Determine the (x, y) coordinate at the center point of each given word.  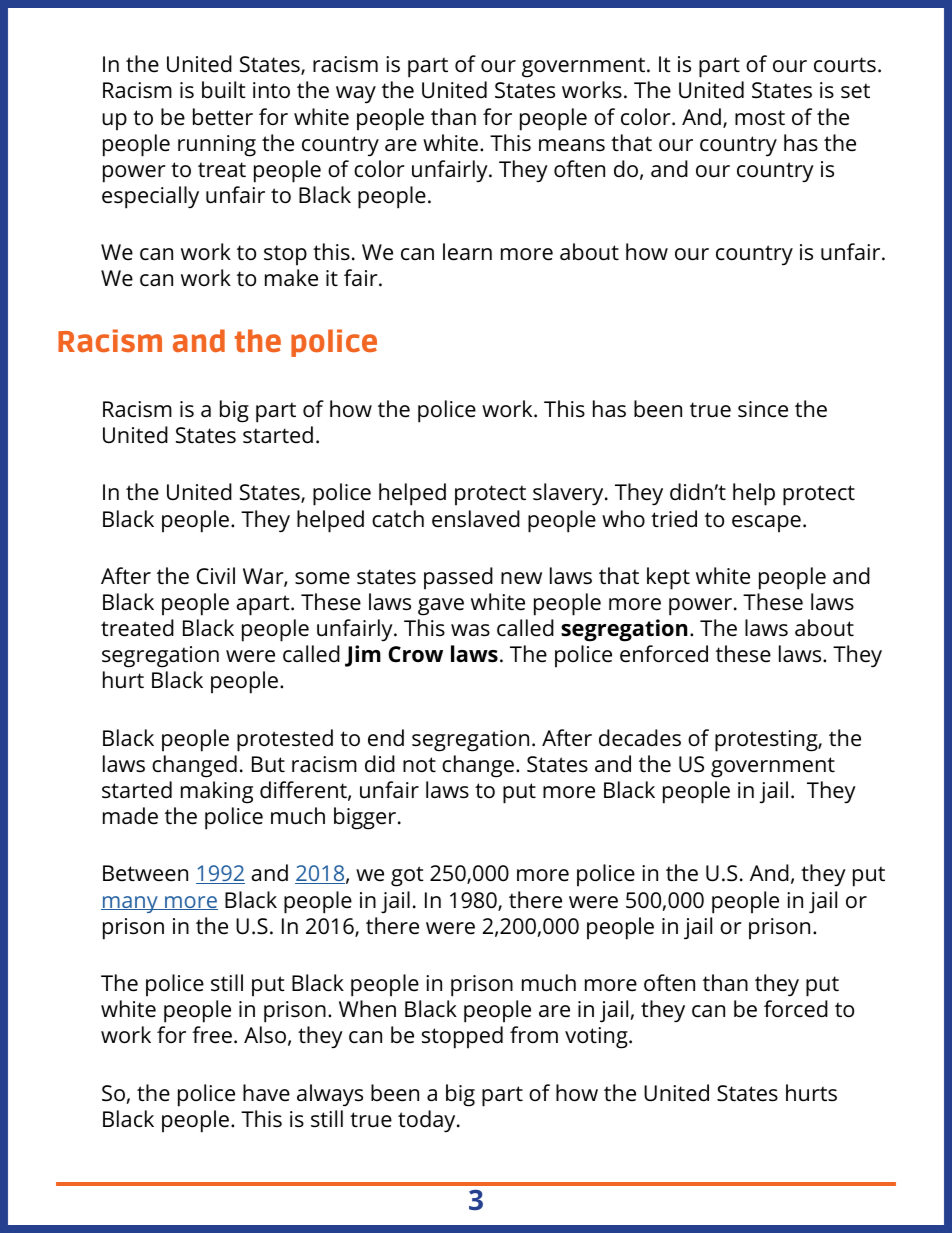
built (224, 90)
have (266, 1093)
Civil (216, 575)
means (572, 145)
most (760, 118)
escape (766, 524)
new (521, 578)
